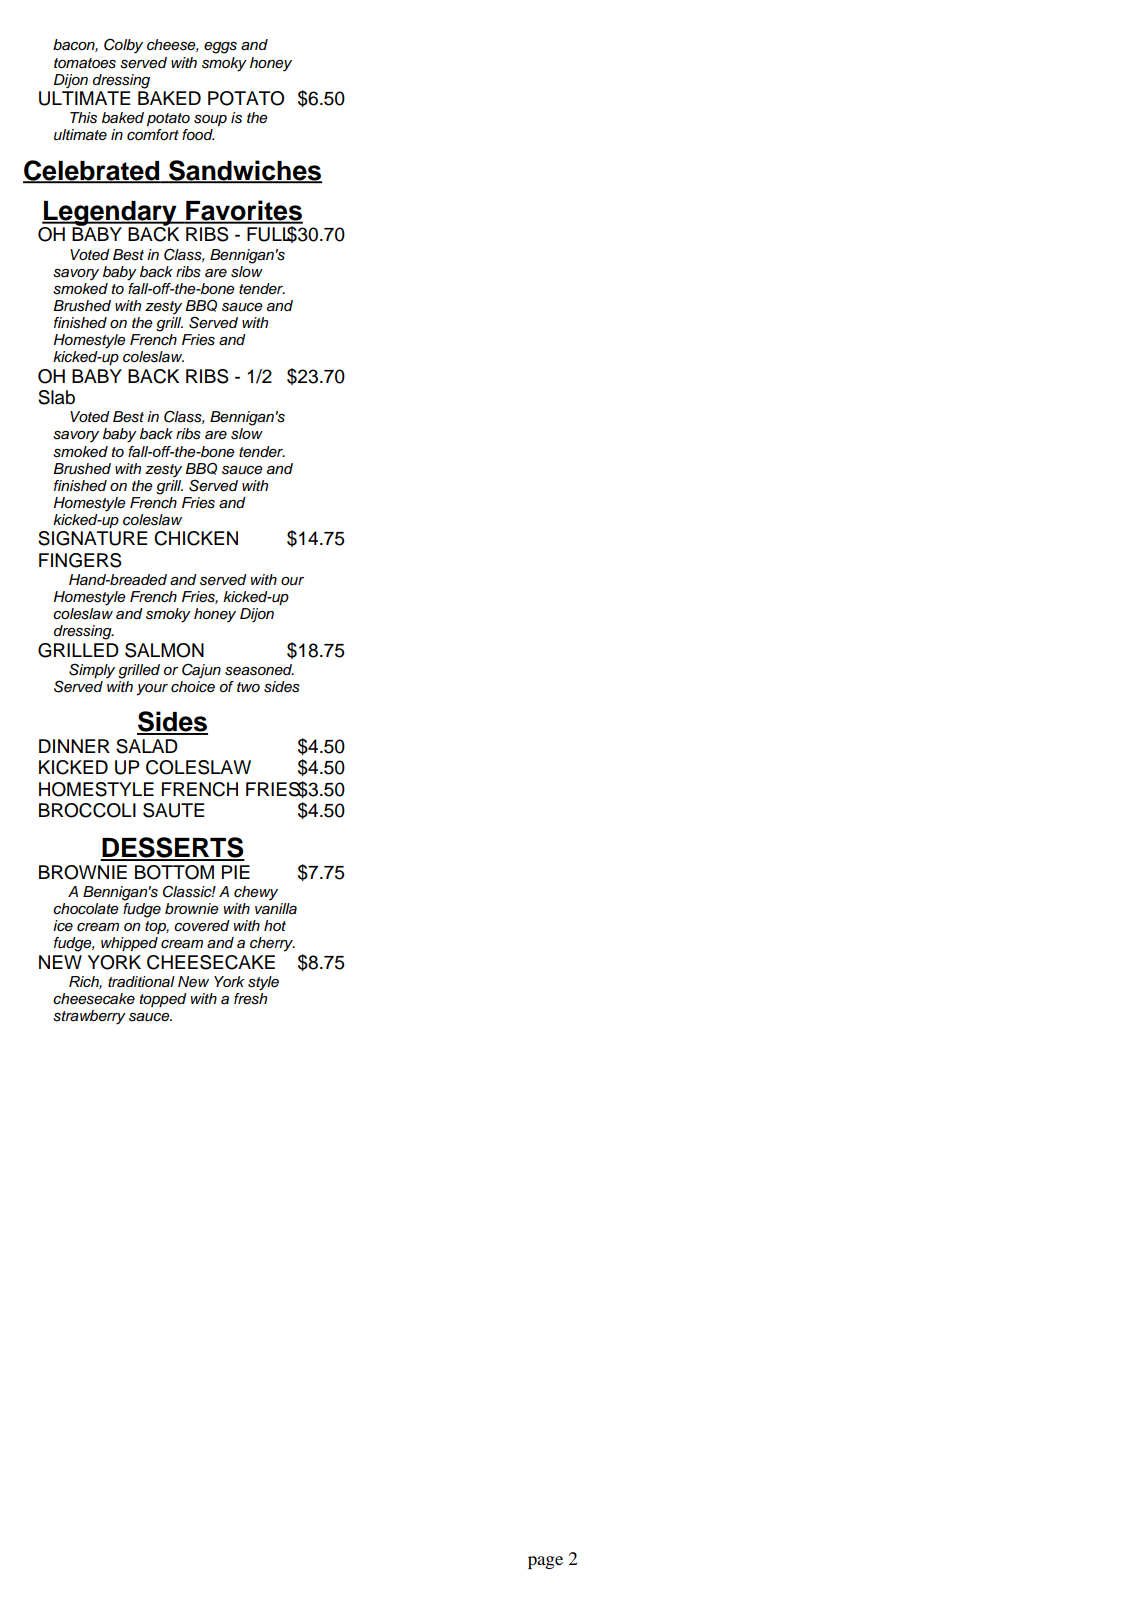  What do you see at coordinates (259, 670) in the screenshot?
I see `seasoned` at bounding box center [259, 670].
